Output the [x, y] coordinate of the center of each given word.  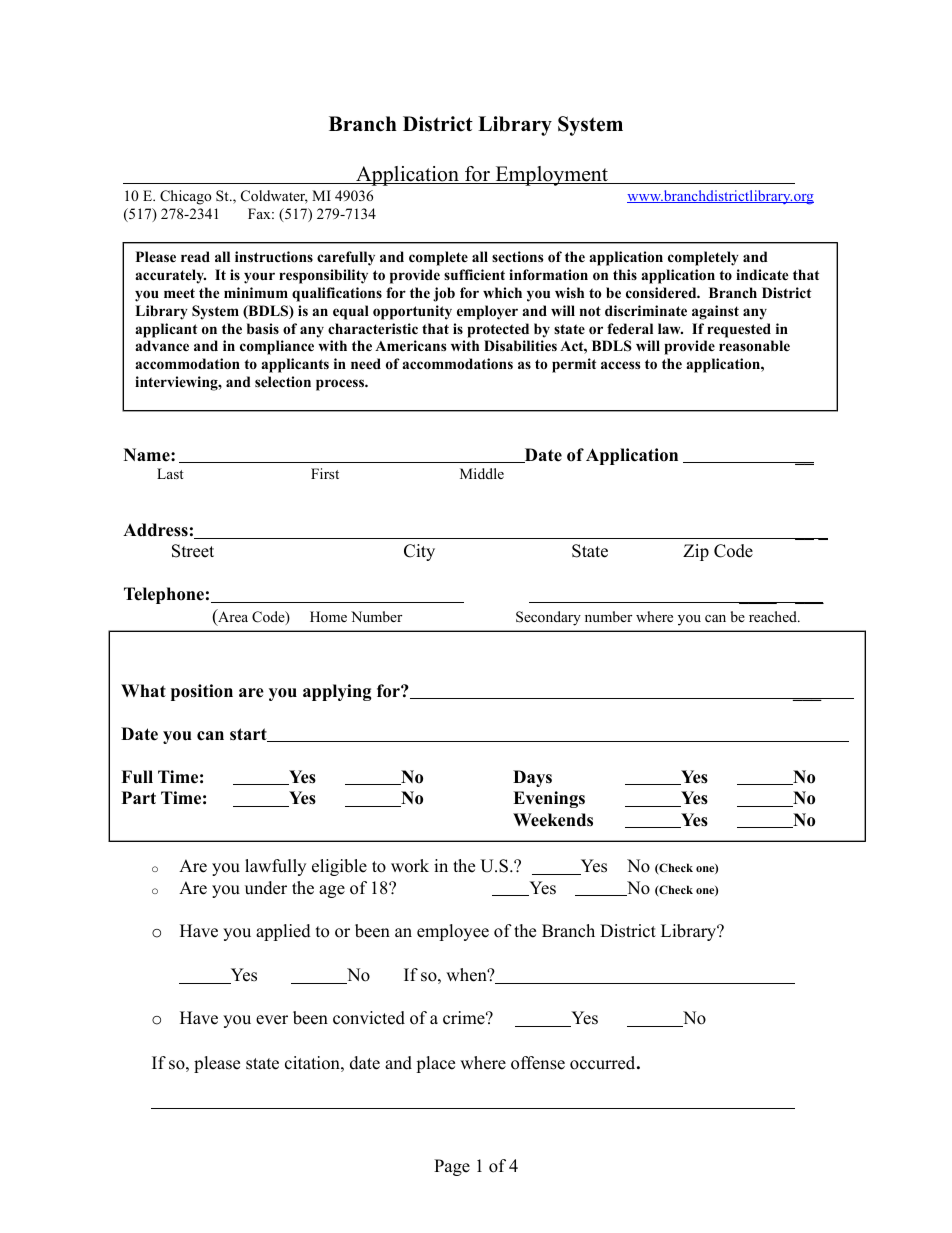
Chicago [186, 197]
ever [272, 1020]
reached [774, 616]
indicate [762, 274]
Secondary [548, 618]
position [202, 692]
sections [517, 256]
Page [452, 1167]
